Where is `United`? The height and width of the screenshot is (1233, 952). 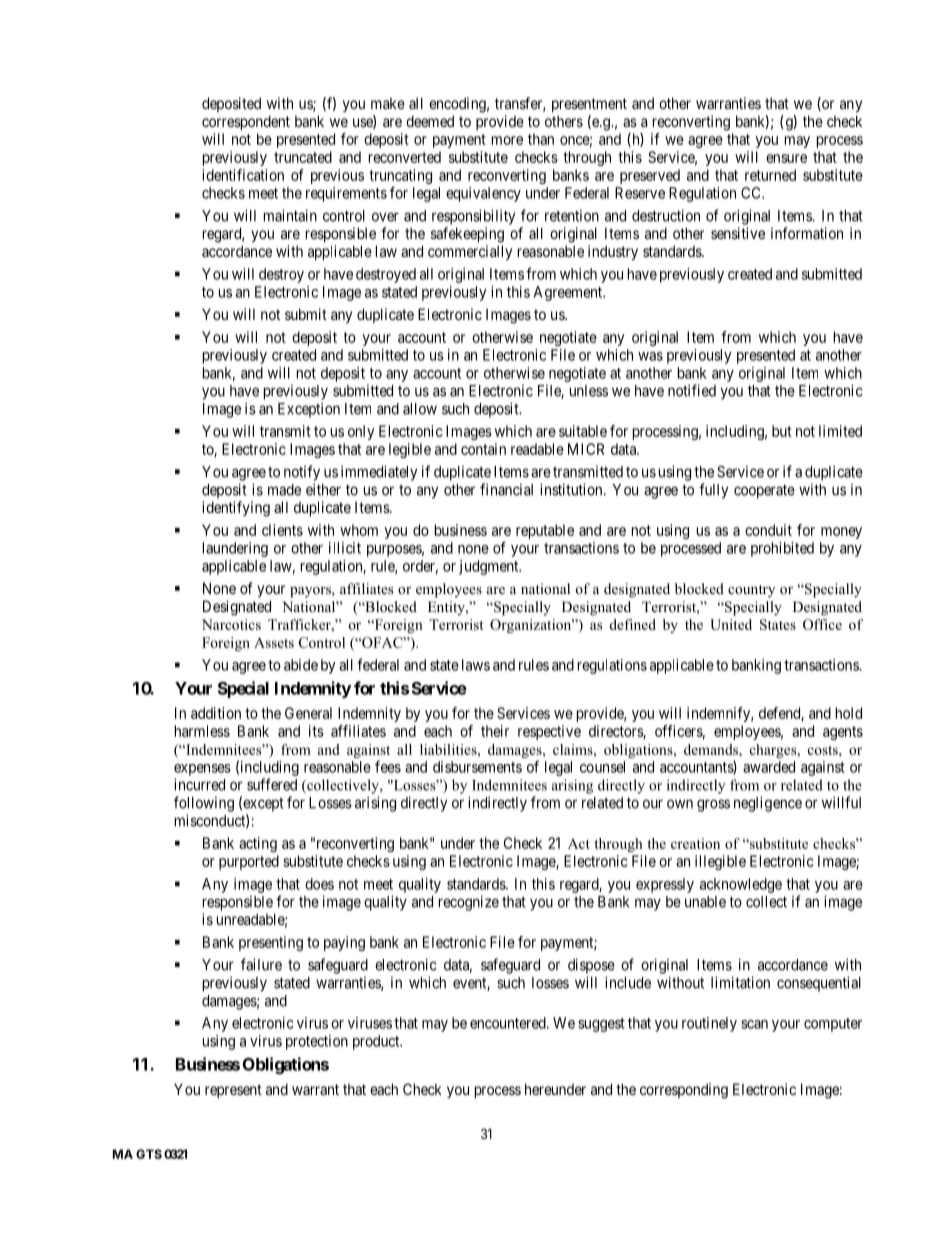
United is located at coordinates (731, 624).
